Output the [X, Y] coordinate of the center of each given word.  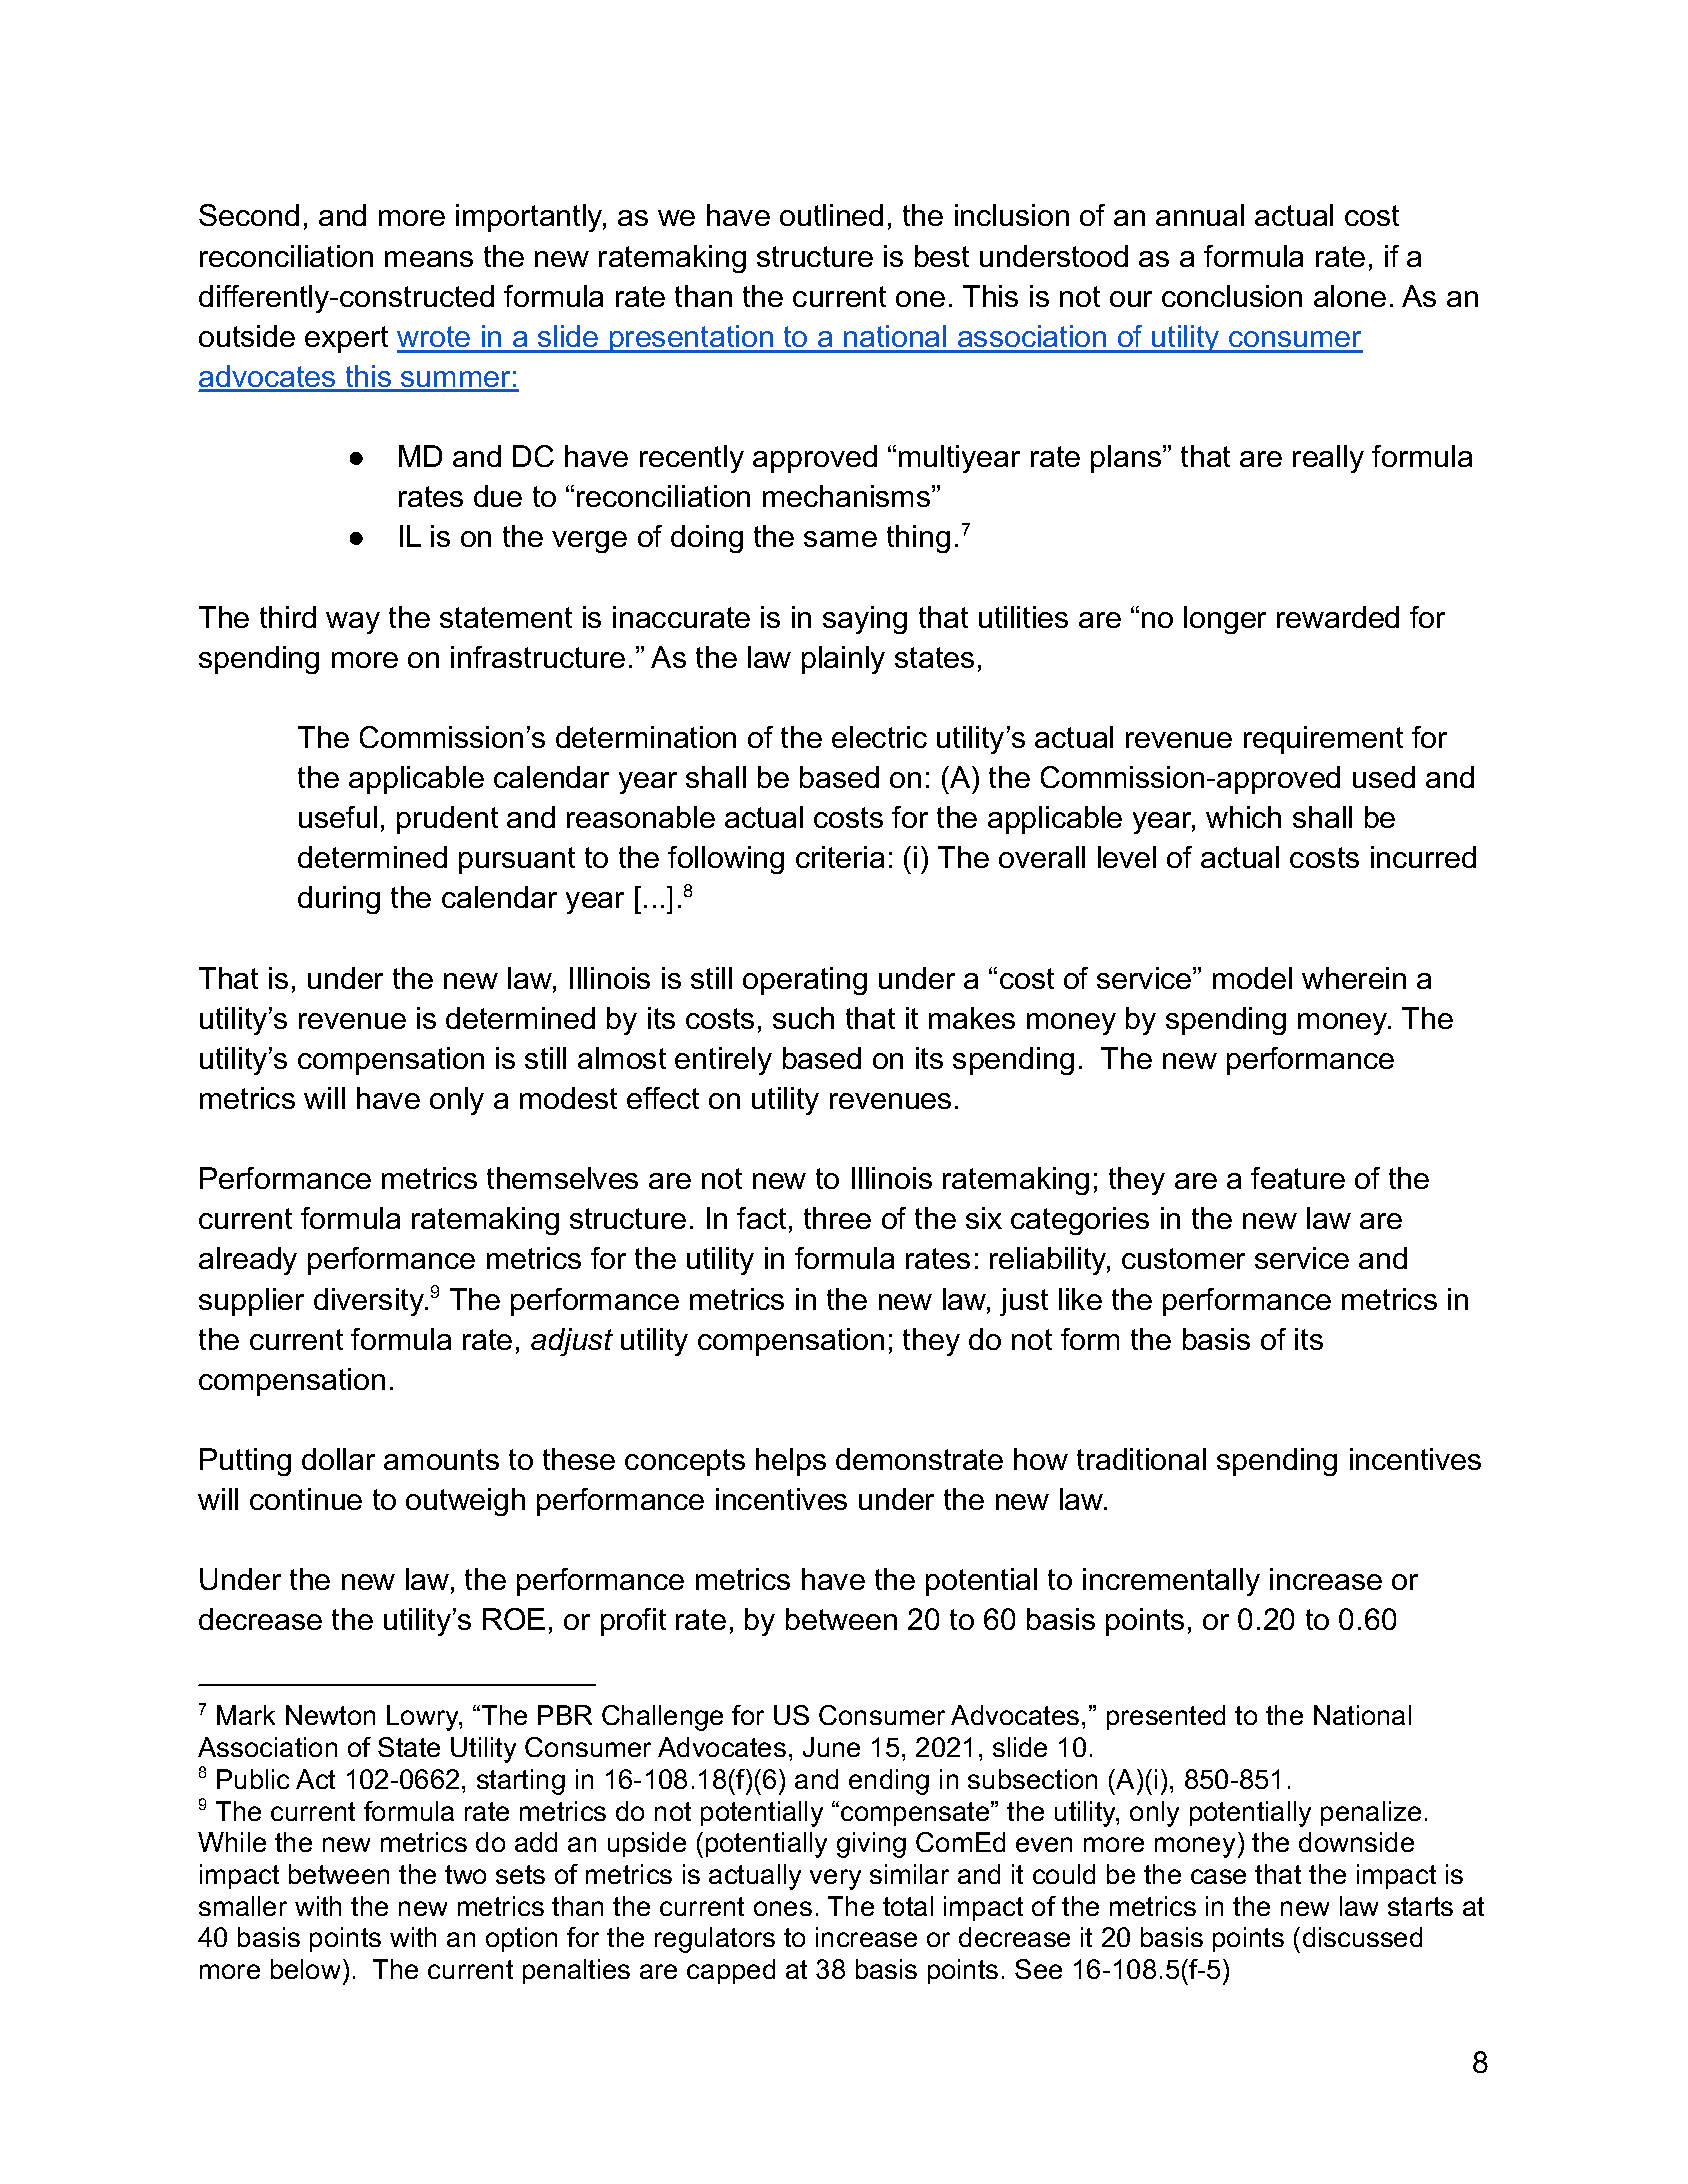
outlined [831, 215]
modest [568, 1098]
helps [791, 1462]
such [803, 1018]
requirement [1323, 740]
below [305, 1969]
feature [1298, 1178]
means [429, 259]
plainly [843, 660]
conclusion [1232, 296]
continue [306, 1499]
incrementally [1171, 1582]
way [353, 623]
